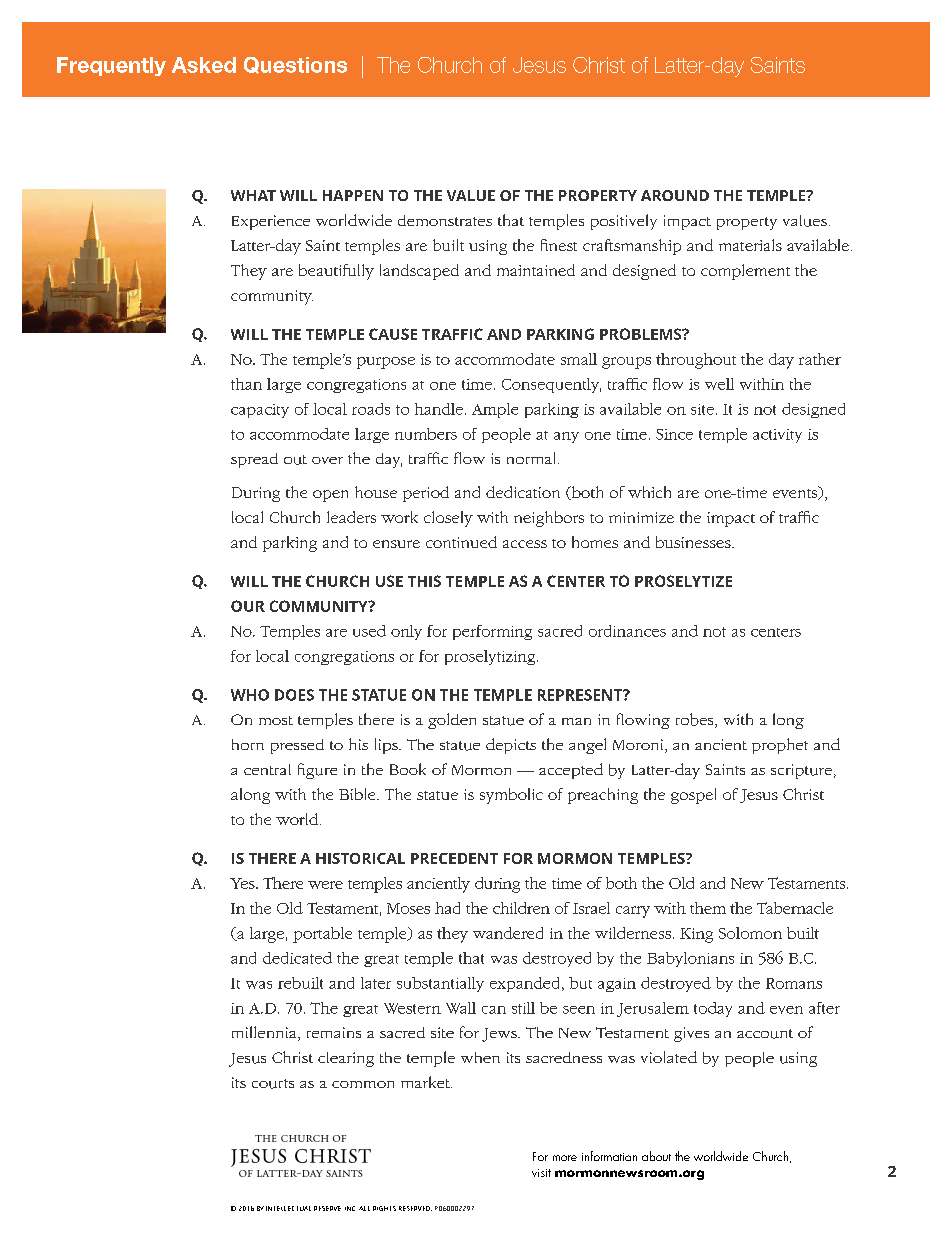 This screenshot has height=1233, width=952. What do you see at coordinates (492, 632) in the screenshot?
I see `performing` at bounding box center [492, 632].
